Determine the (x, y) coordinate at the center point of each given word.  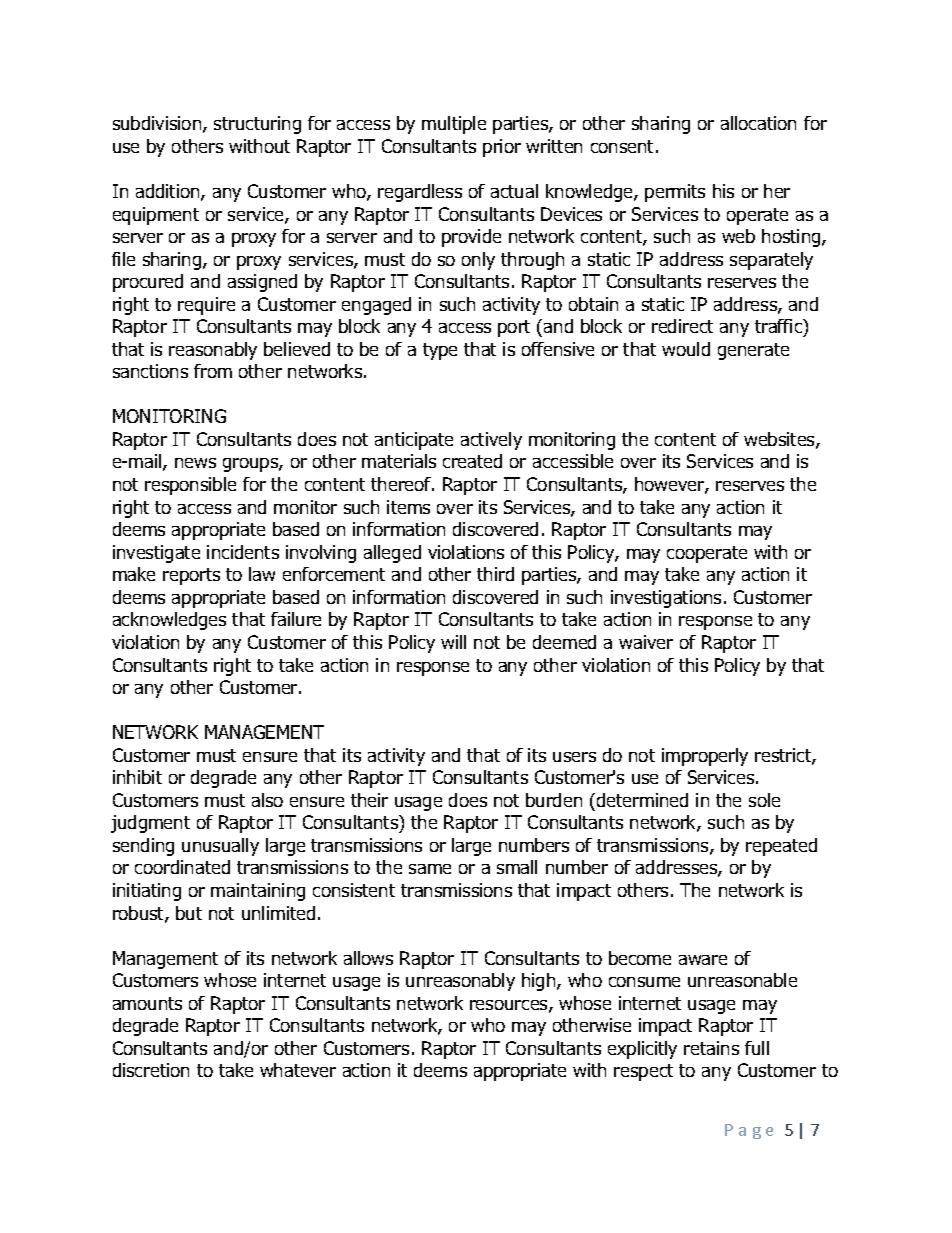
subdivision (158, 124)
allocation (758, 123)
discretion (151, 1070)
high (540, 982)
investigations (666, 599)
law (262, 574)
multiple (454, 125)
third (495, 574)
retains (711, 1048)
